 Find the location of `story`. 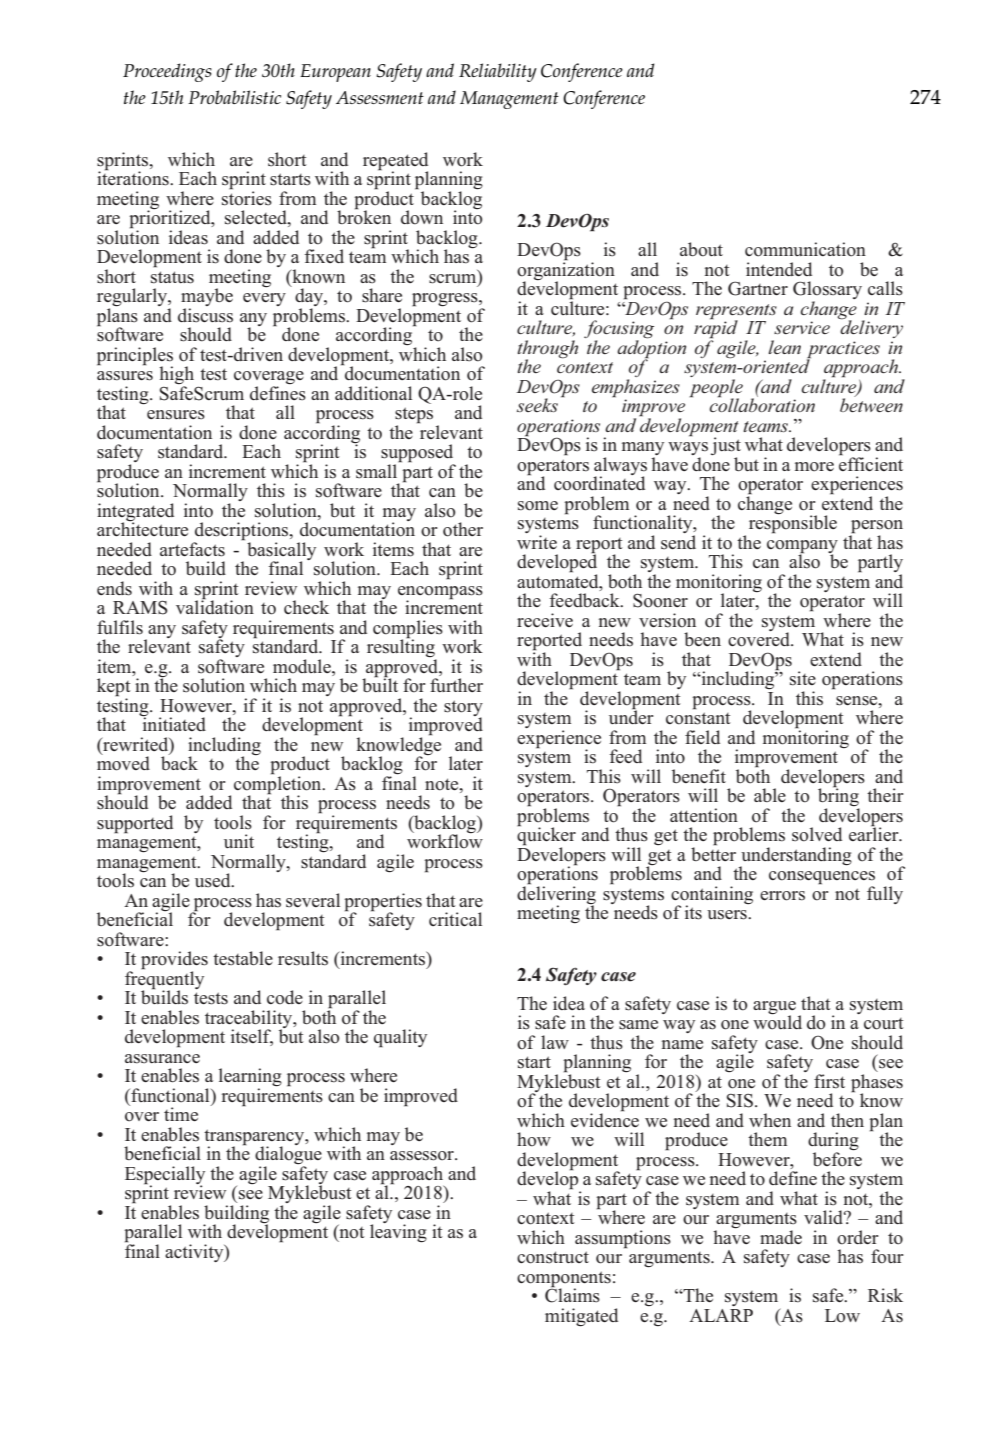

story is located at coordinates (463, 709).
